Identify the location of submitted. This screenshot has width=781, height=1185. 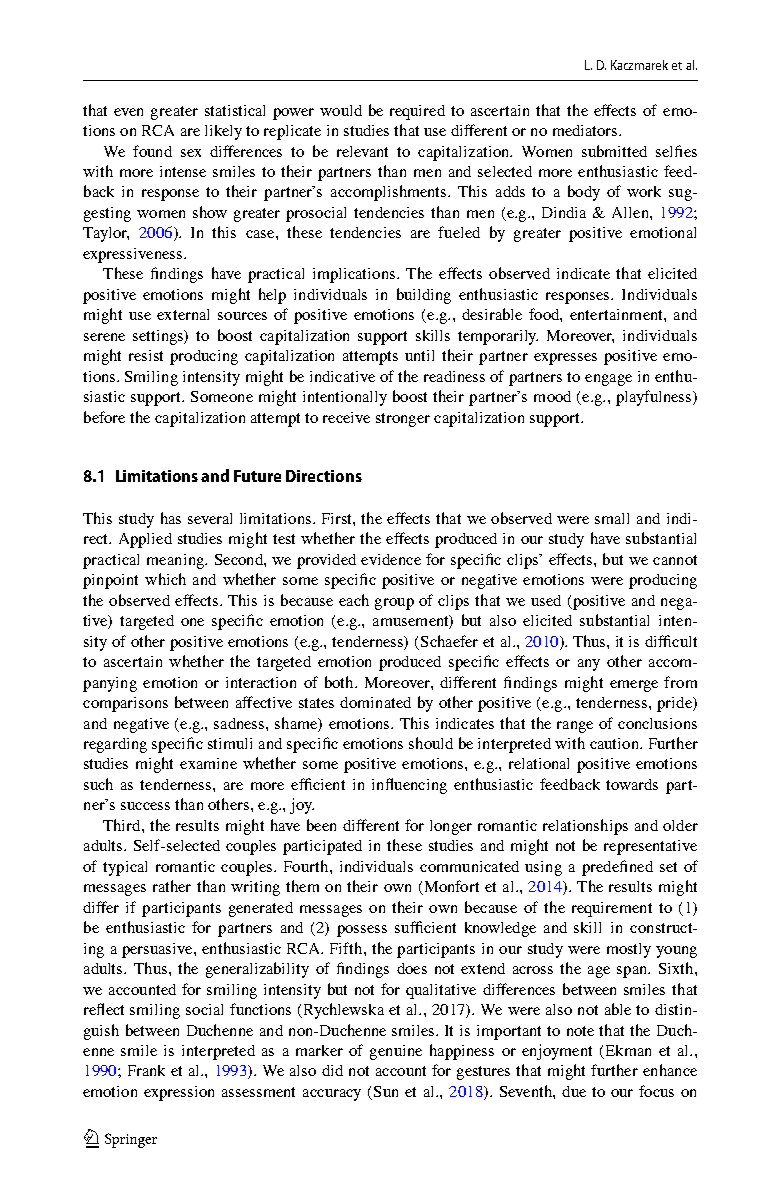
(614, 151).
